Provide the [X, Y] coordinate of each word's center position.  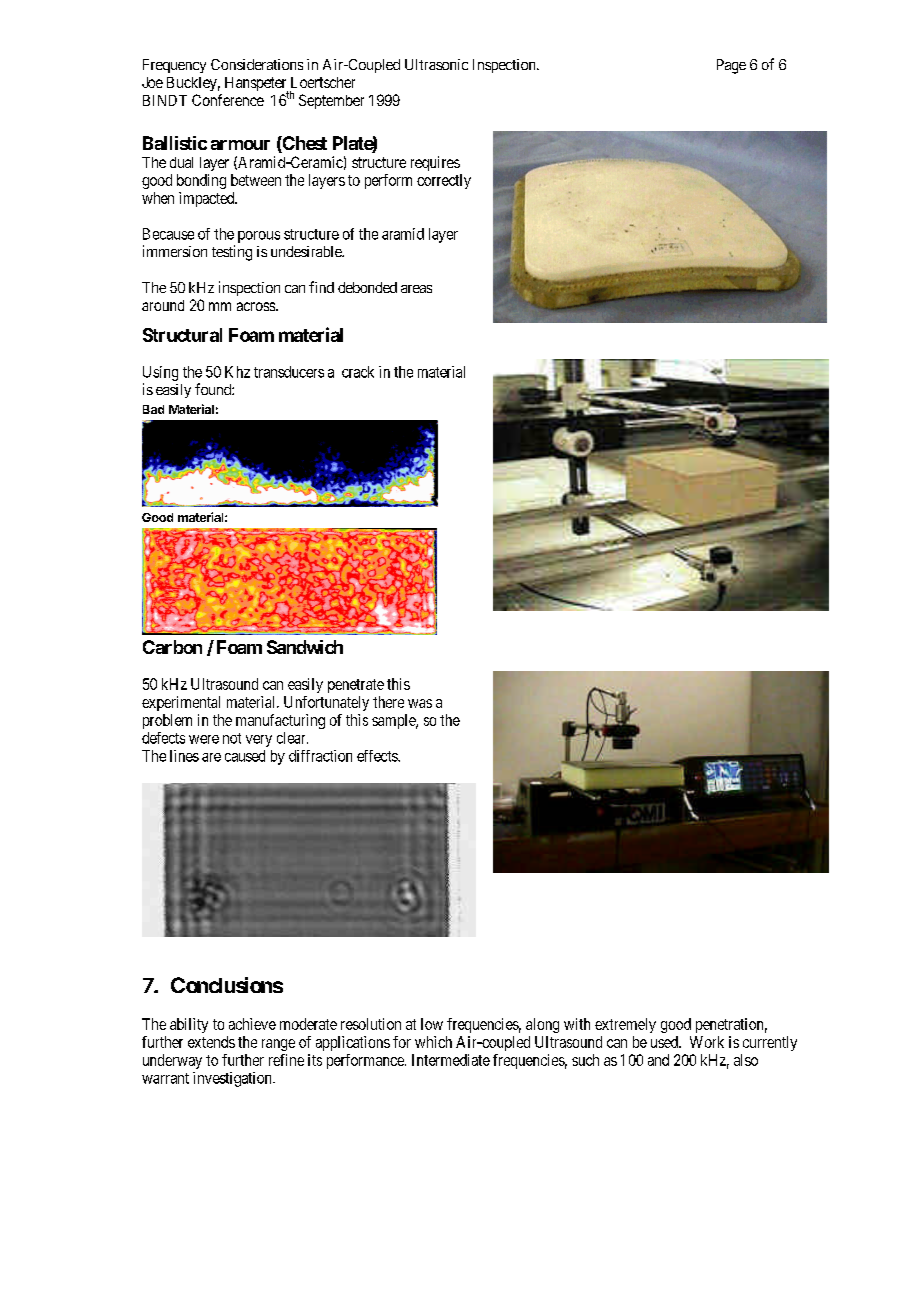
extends [211, 1042]
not [232, 738]
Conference [228, 100]
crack [358, 372]
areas [416, 289]
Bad [153, 409]
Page [731, 66]
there [388, 702]
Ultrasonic [436, 64]
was [420, 703]
